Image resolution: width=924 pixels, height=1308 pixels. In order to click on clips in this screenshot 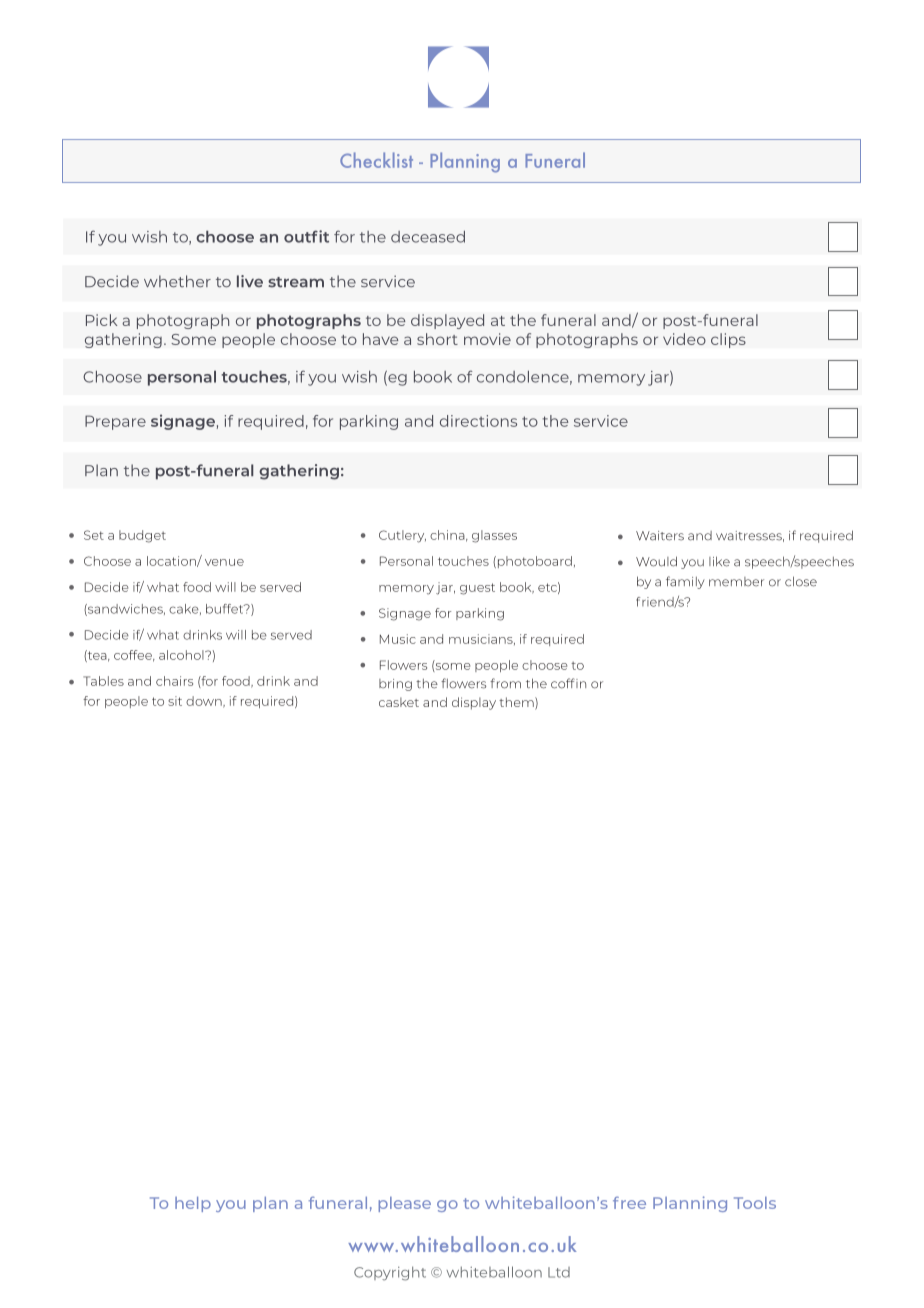, I will do `click(728, 340)`.
